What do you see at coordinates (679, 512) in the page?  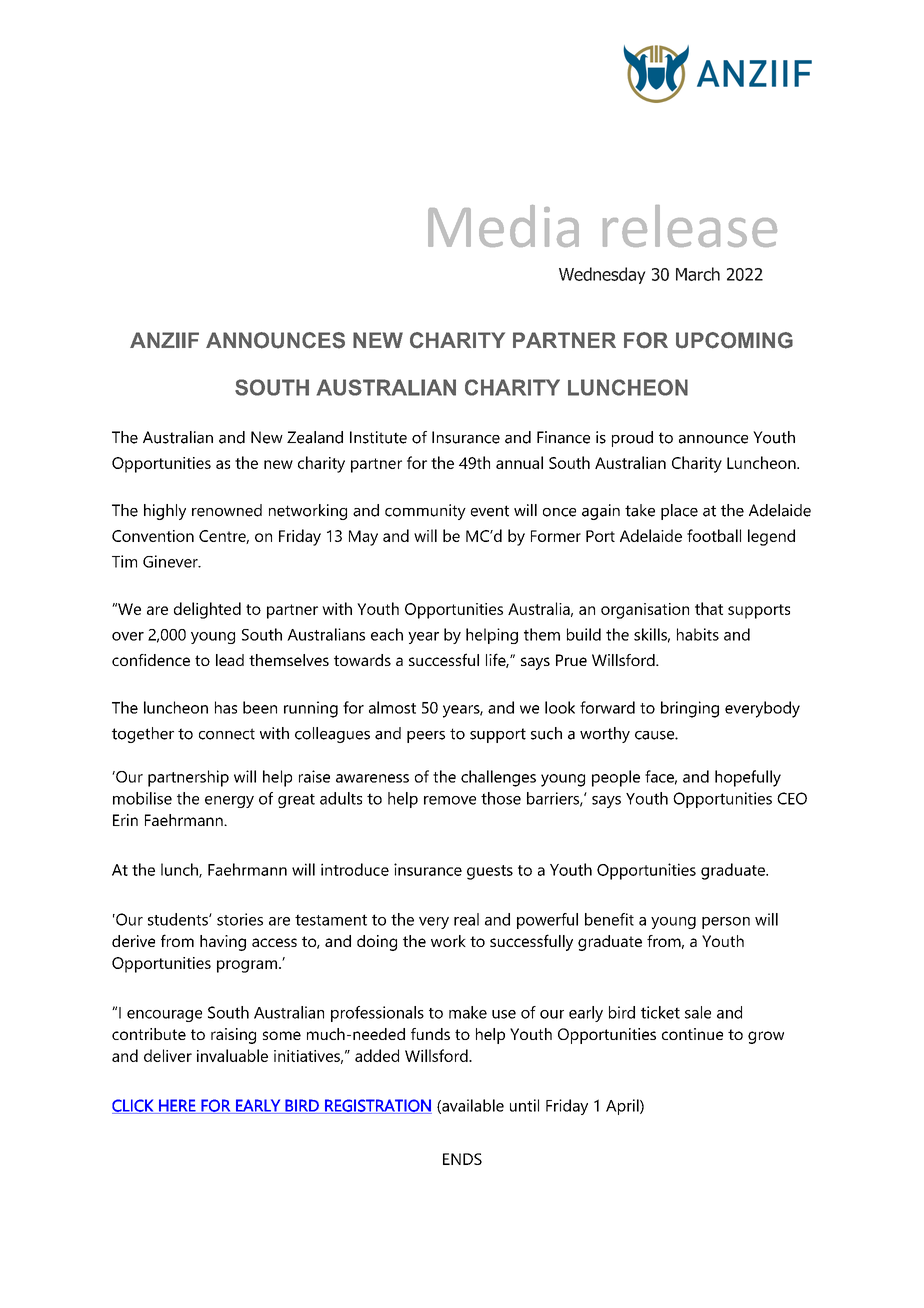 I see `place` at bounding box center [679, 512].
